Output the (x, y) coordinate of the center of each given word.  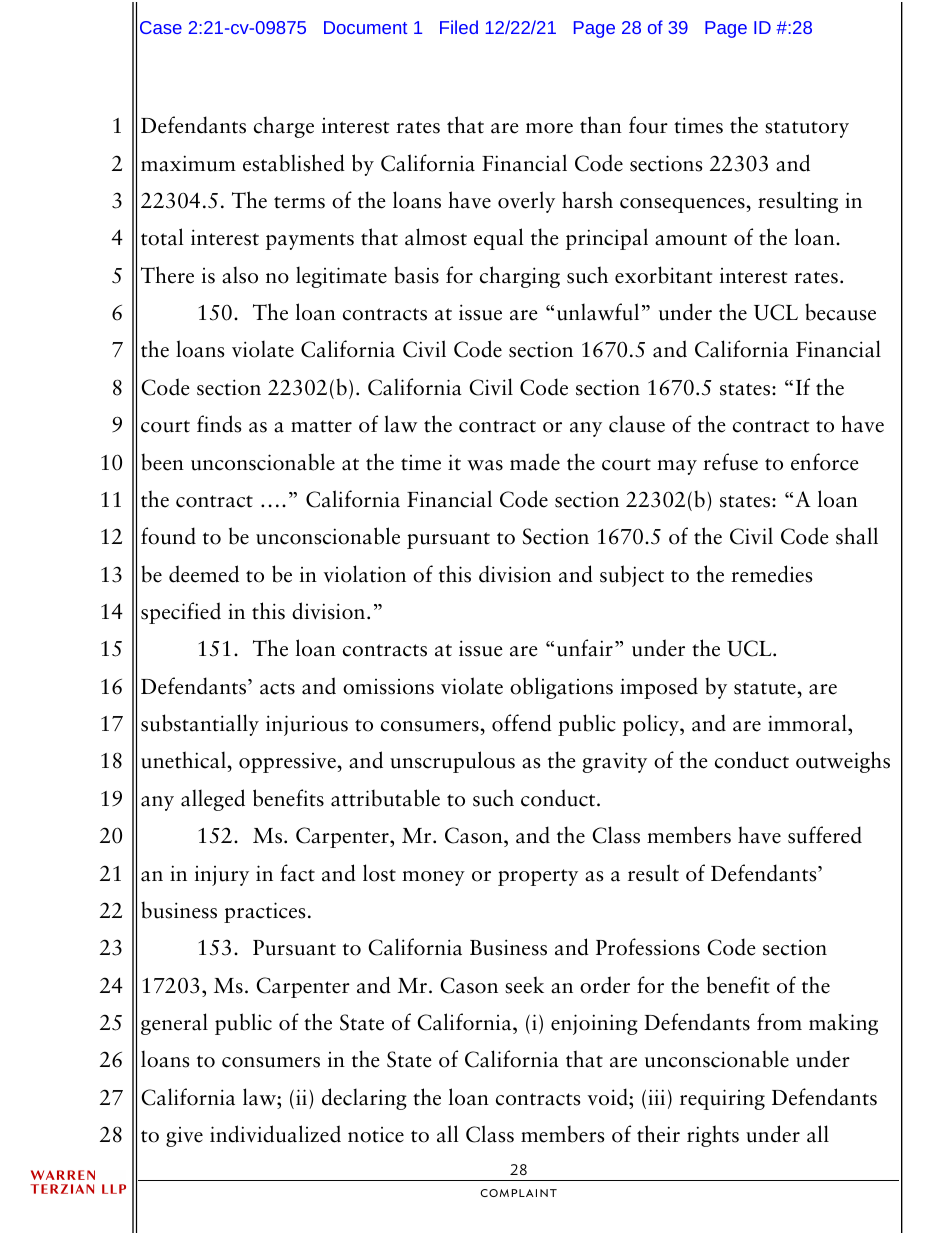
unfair (585, 648)
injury (222, 876)
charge (284, 127)
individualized (275, 1134)
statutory (807, 129)
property (538, 877)
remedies (772, 574)
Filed (459, 27)
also (240, 275)
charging (520, 277)
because (840, 312)
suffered (825, 835)
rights (713, 1136)
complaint (518, 1193)
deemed (204, 574)
